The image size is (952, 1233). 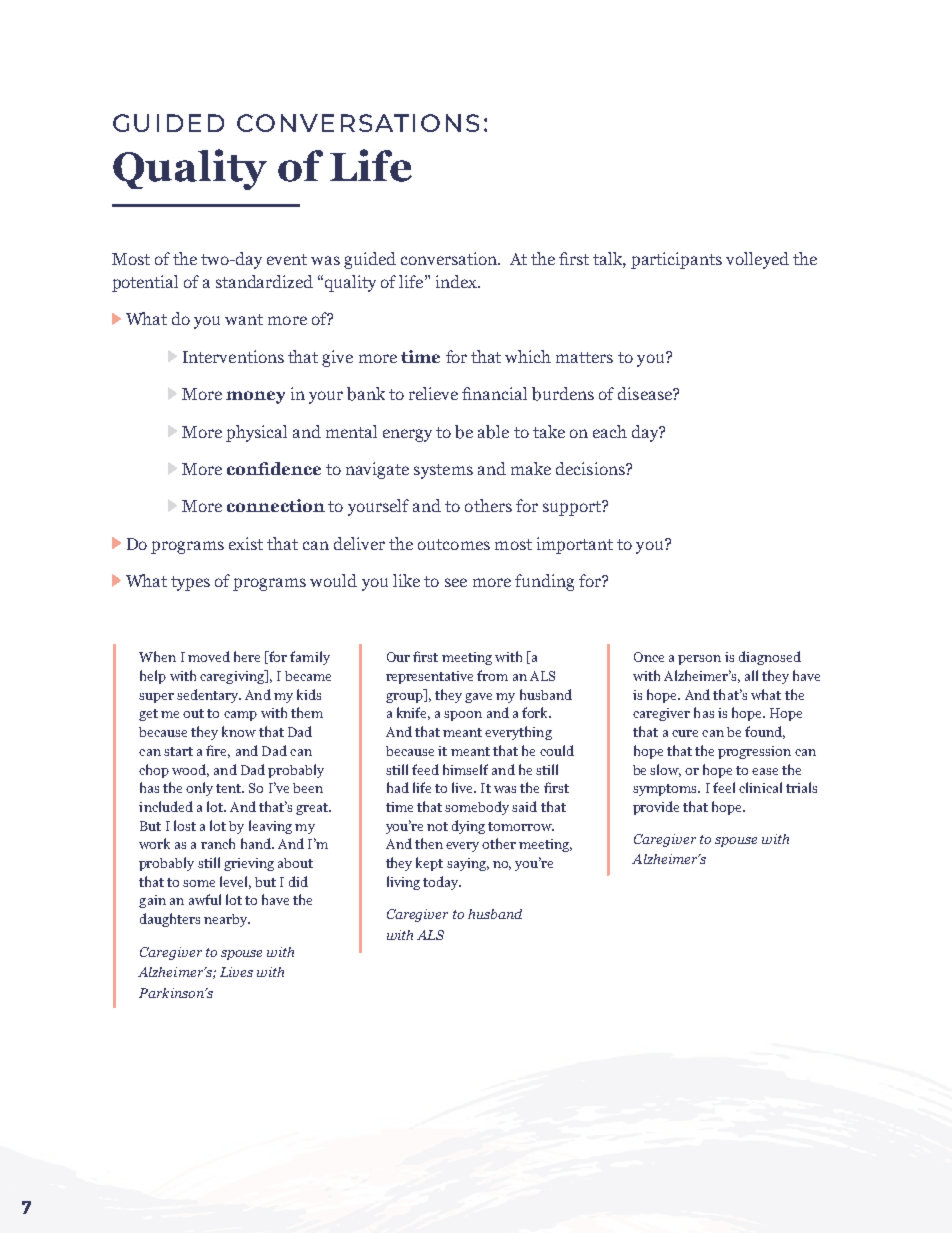 I want to click on types, so click(x=190, y=583).
